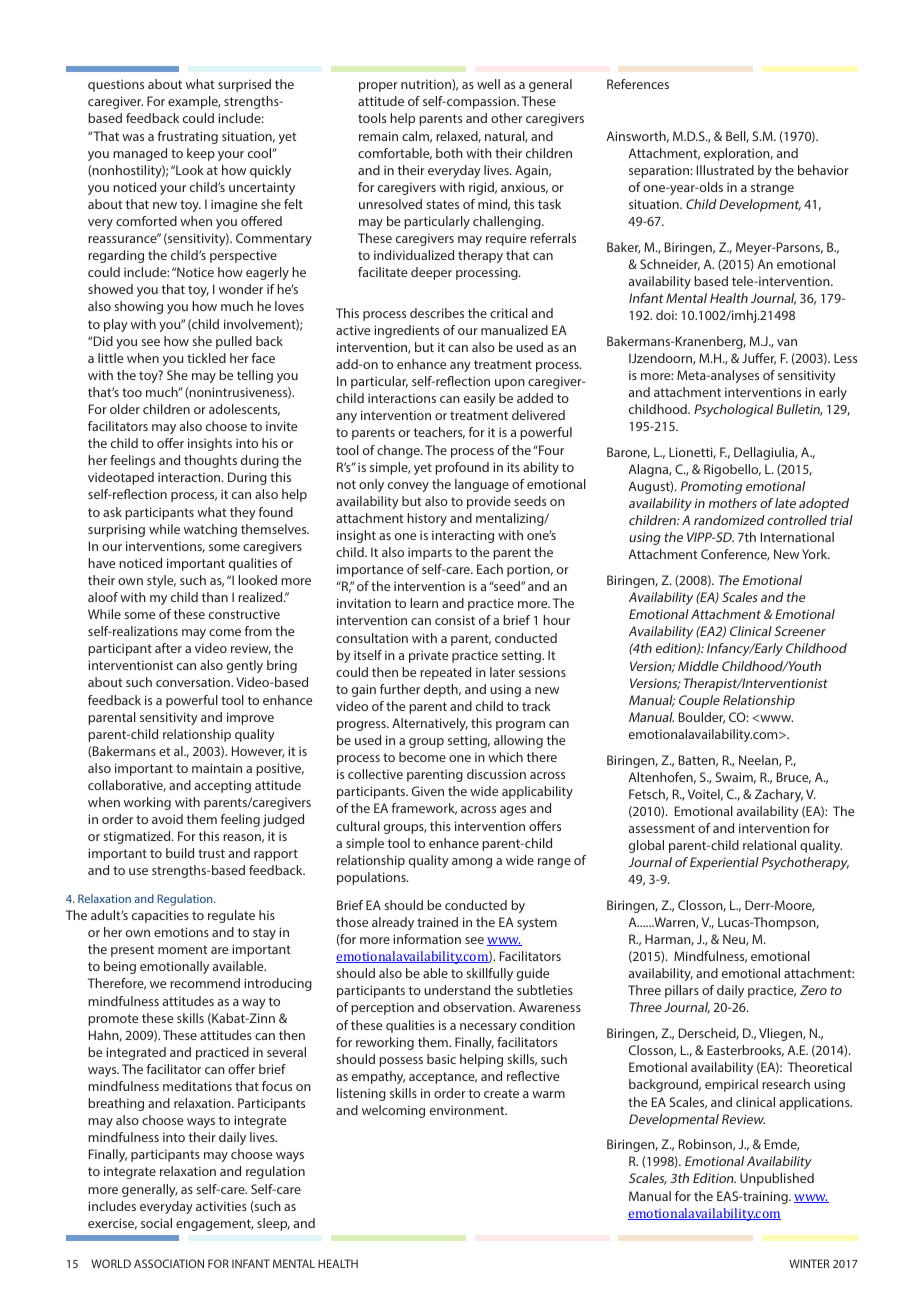 Image resolution: width=924 pixels, height=1308 pixels. What do you see at coordinates (489, 974) in the document?
I see `skillfully` at bounding box center [489, 974].
